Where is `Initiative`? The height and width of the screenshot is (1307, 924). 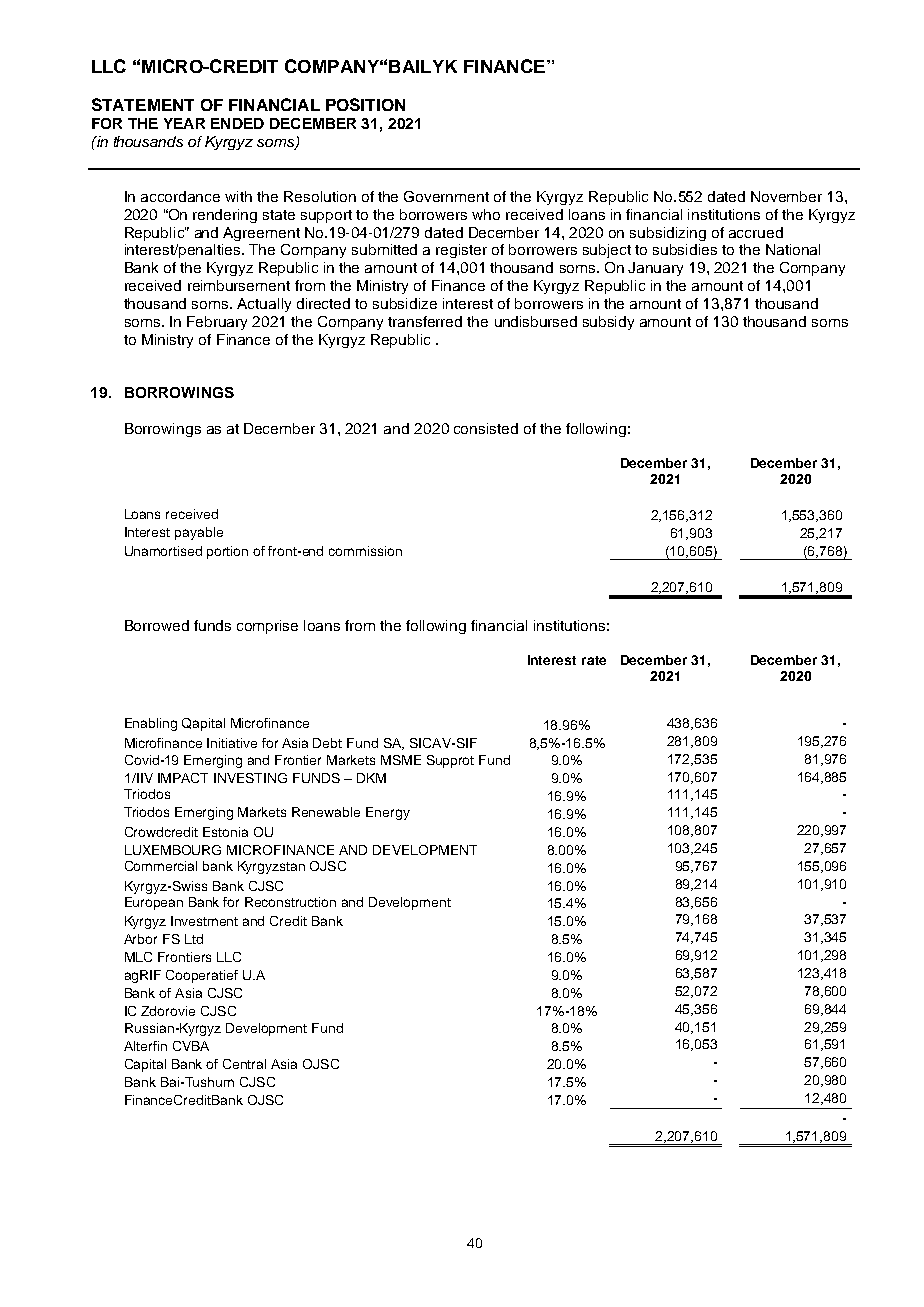 Initiative is located at coordinates (232, 743).
